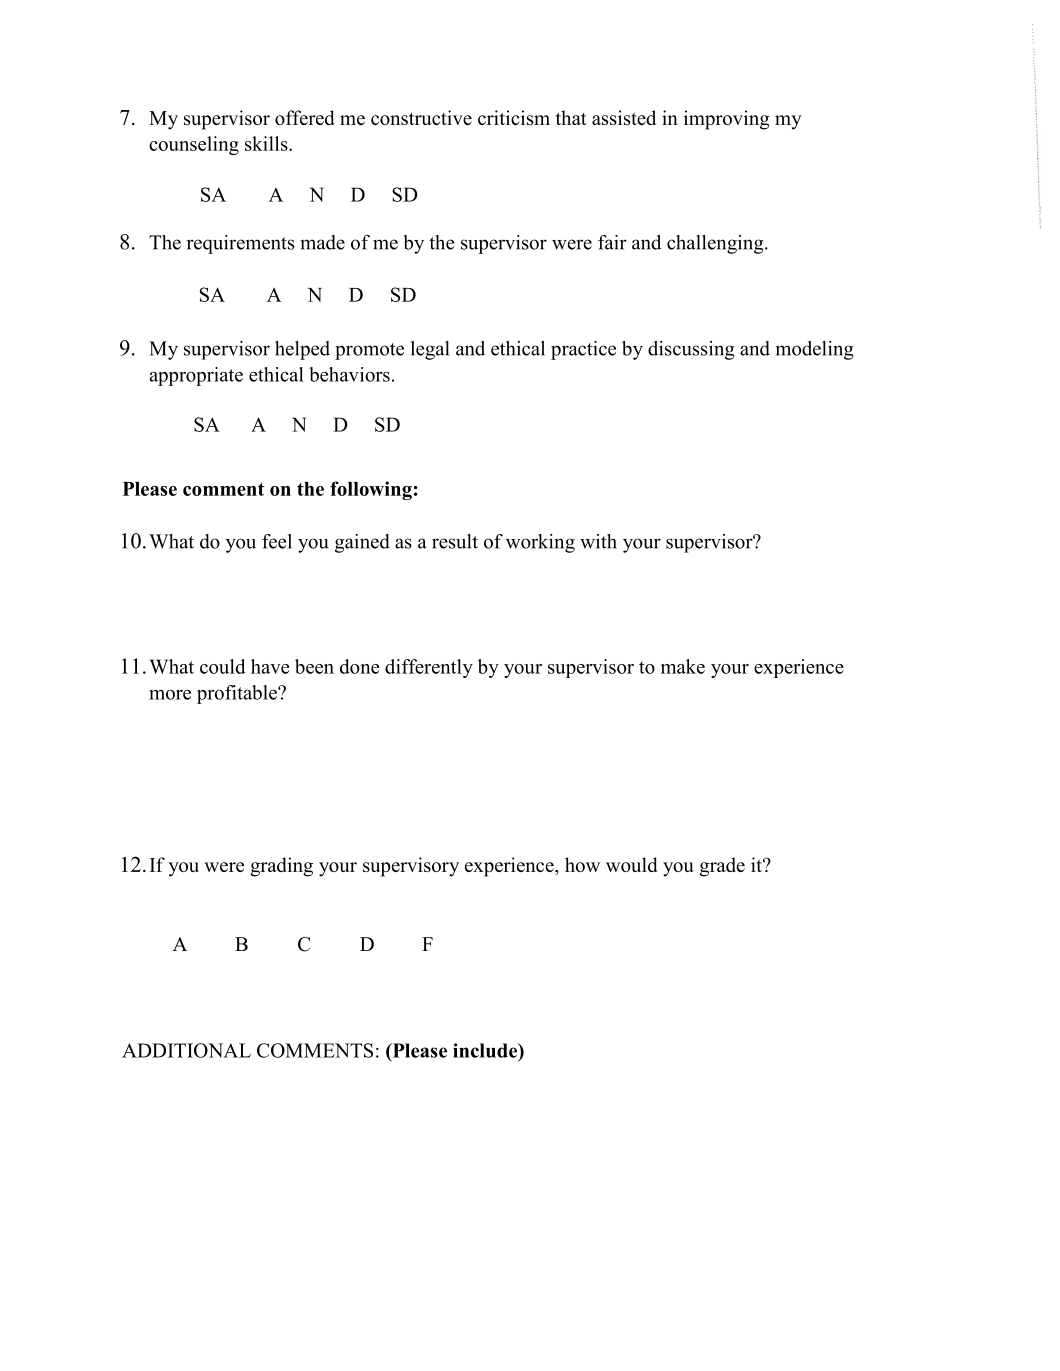  What do you see at coordinates (238, 694) in the screenshot?
I see `profitable` at bounding box center [238, 694].
